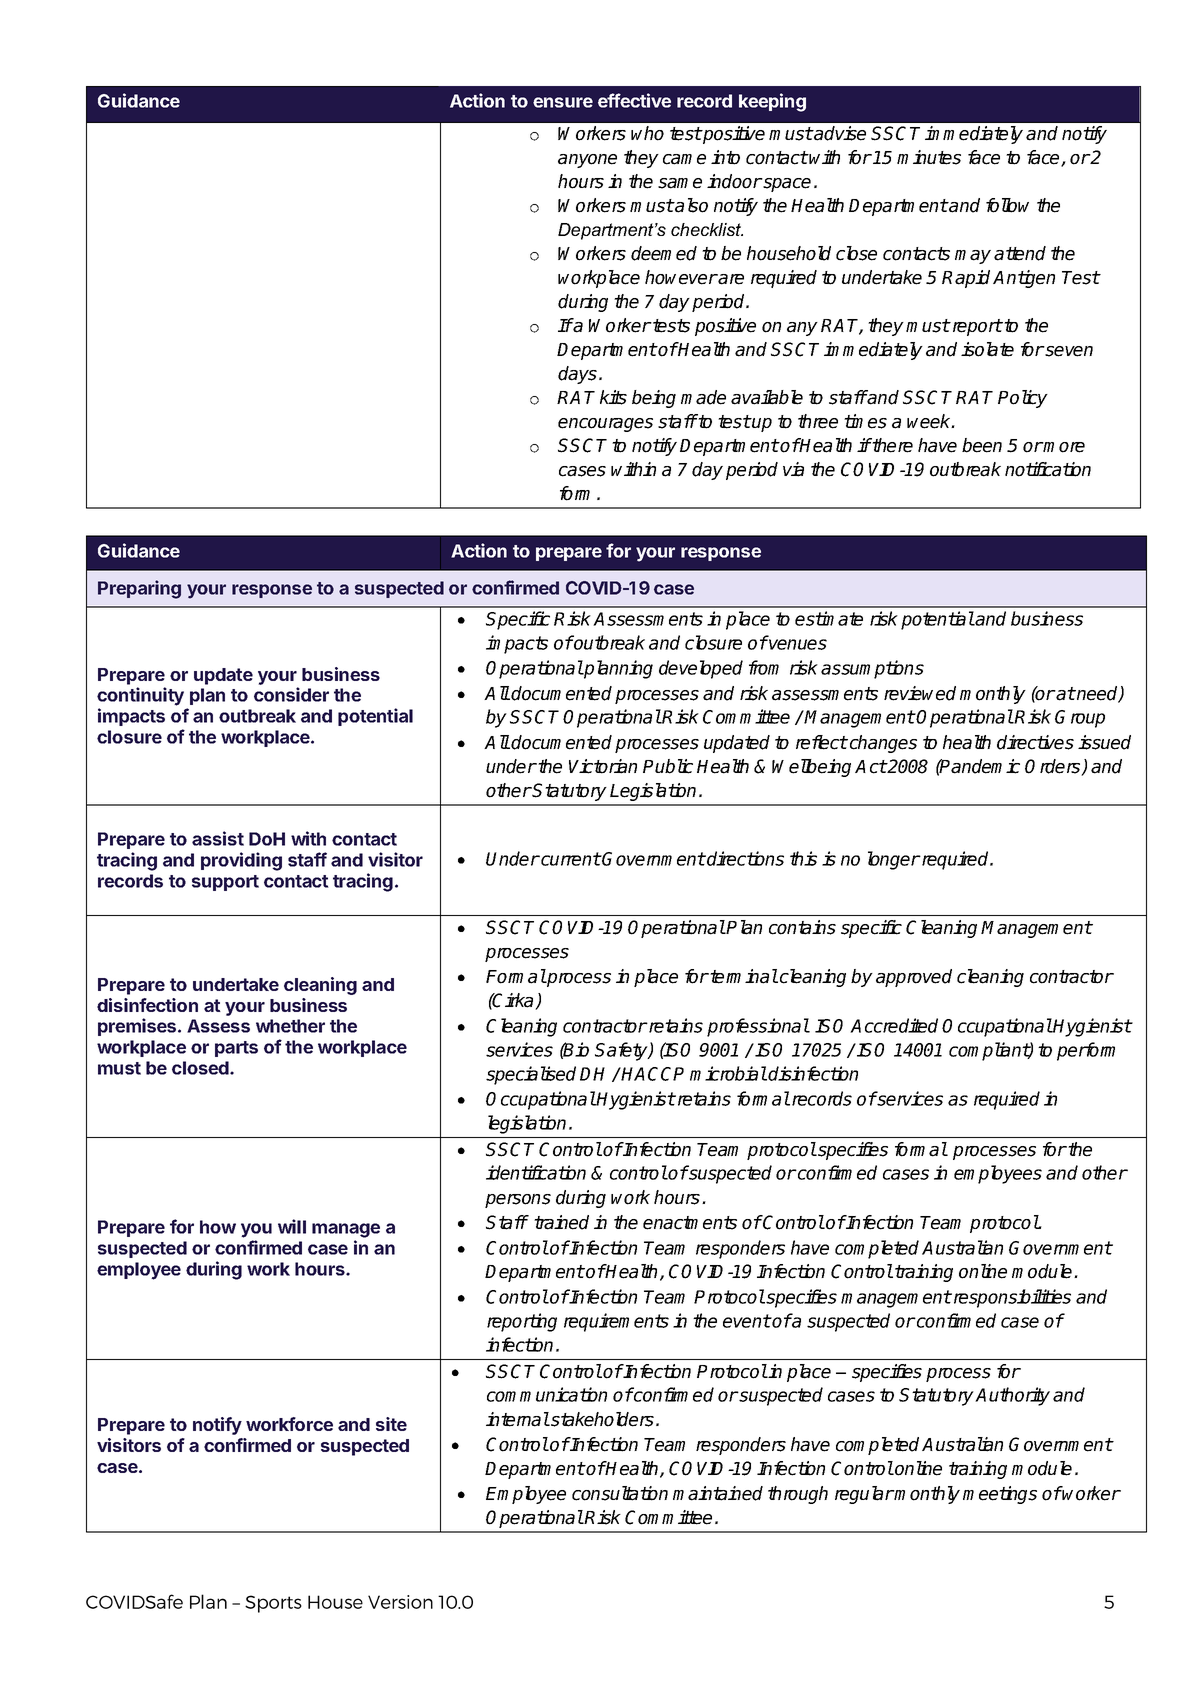  Describe the element at coordinates (894, 1025) in the image. I see `Accredited` at that location.
